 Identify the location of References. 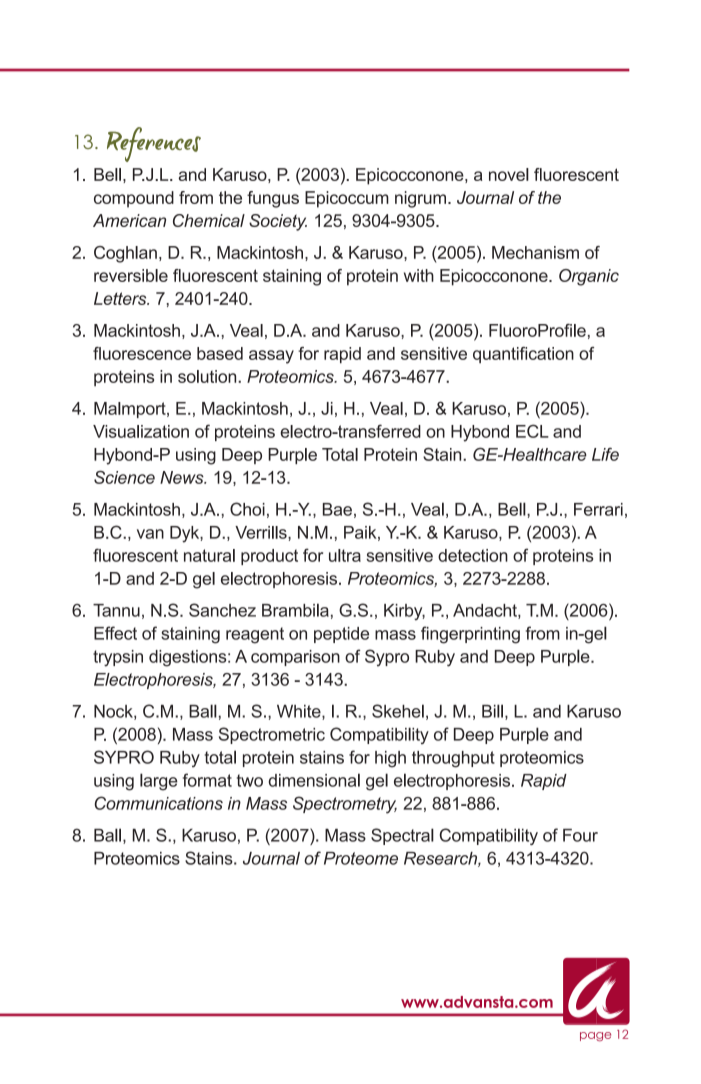
(154, 144).
